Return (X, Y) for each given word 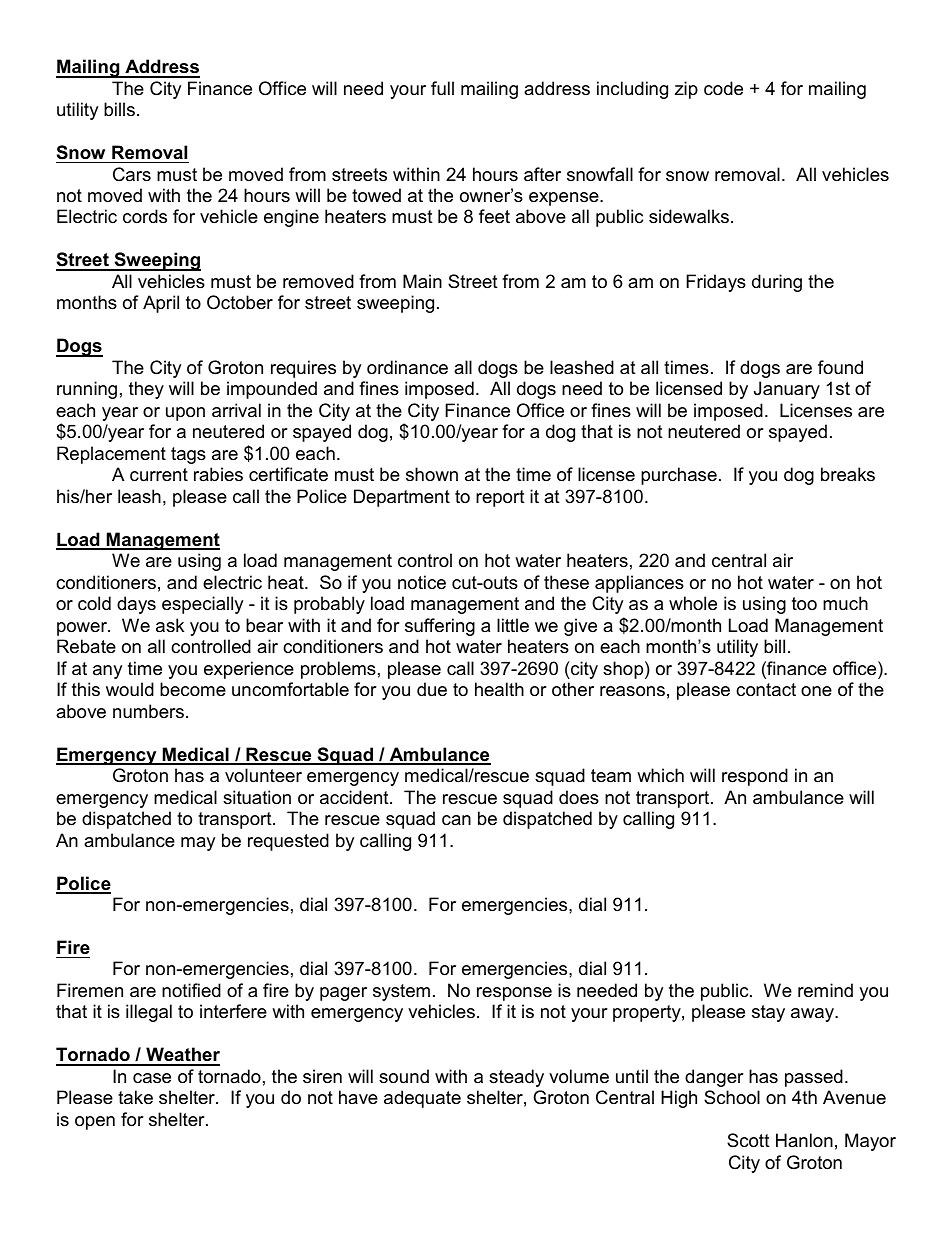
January (787, 390)
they (146, 390)
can (456, 820)
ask (170, 625)
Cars (132, 174)
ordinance (407, 367)
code (723, 88)
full (442, 88)
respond (755, 777)
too (804, 604)
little (513, 625)
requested (288, 842)
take (135, 1097)
